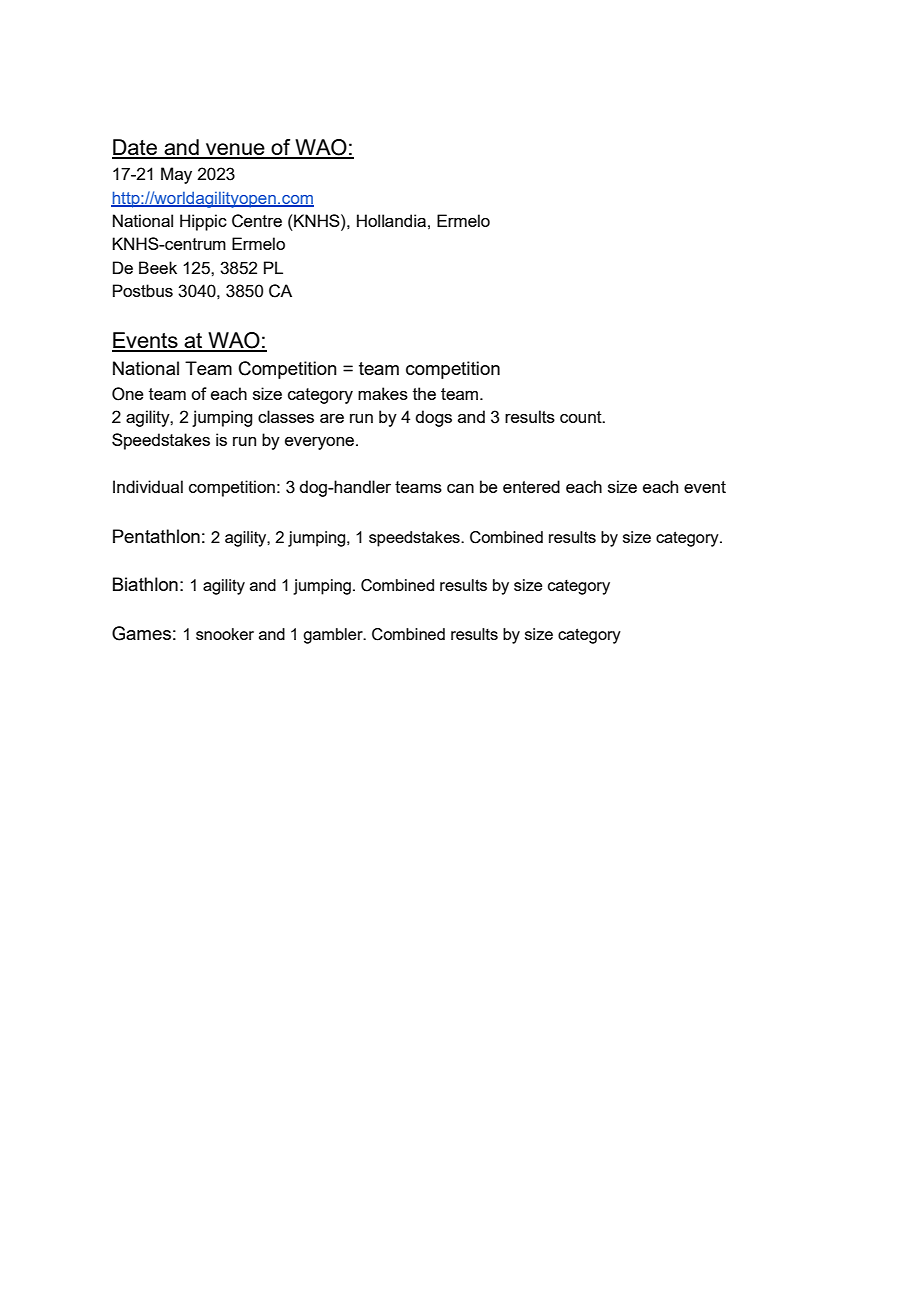 Image resolution: width=924 pixels, height=1308 pixels. Describe the element at coordinates (321, 443) in the page. I see `everyone` at that location.
